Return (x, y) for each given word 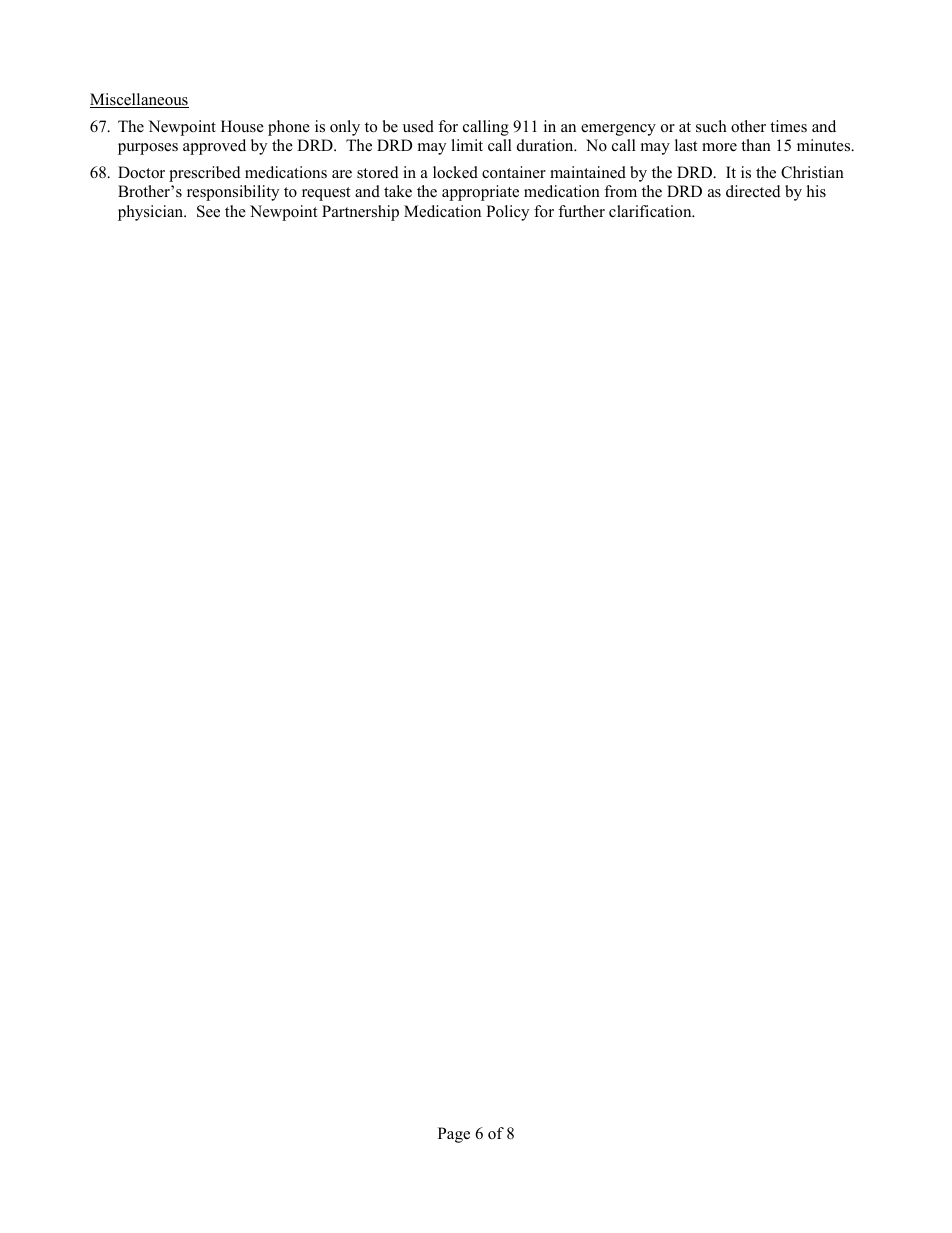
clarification (651, 211)
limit (467, 145)
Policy (507, 213)
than (756, 145)
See (208, 211)
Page (454, 1135)
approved (214, 147)
